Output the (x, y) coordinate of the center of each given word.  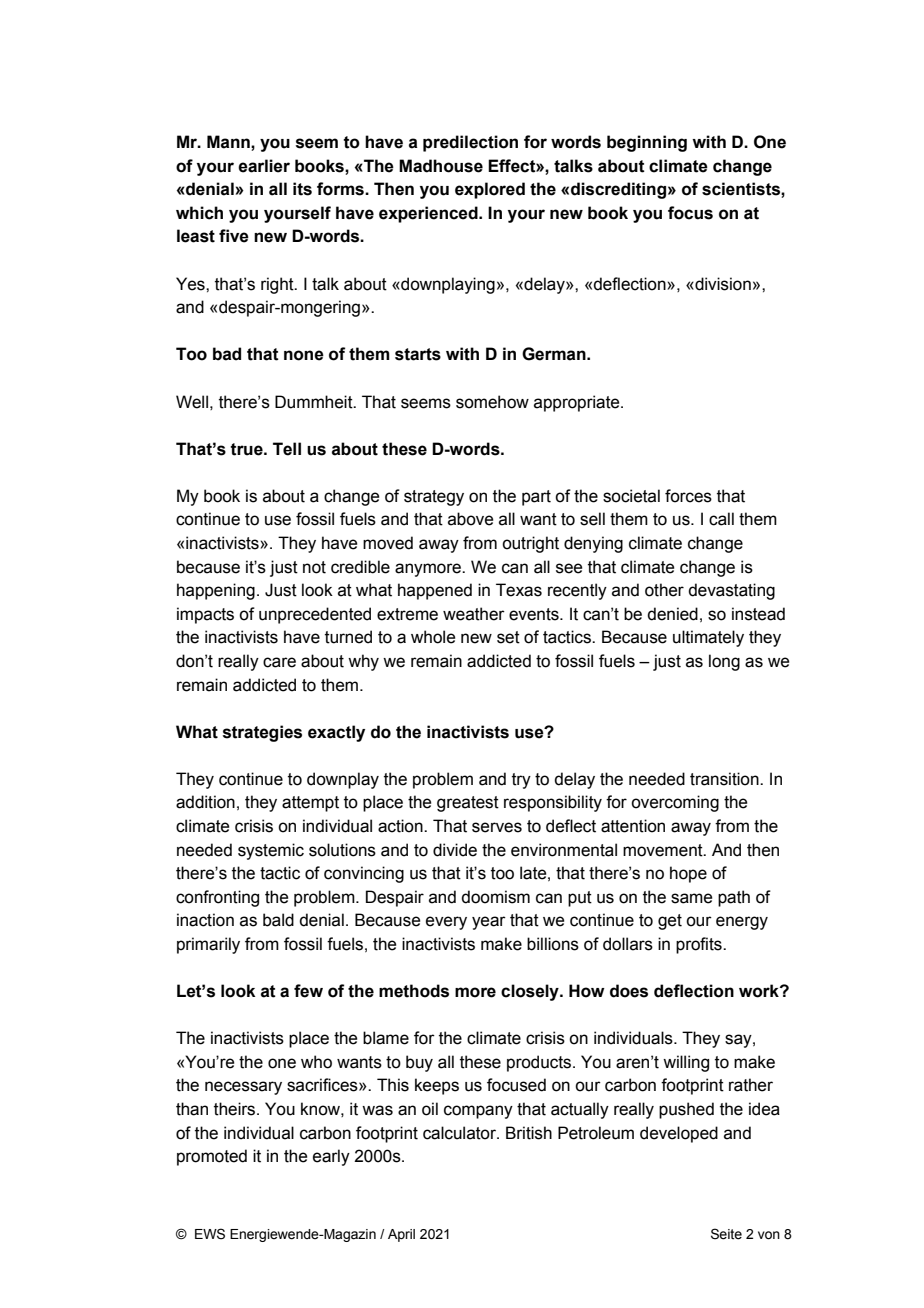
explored (490, 190)
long (724, 662)
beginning (647, 143)
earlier (264, 166)
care (279, 662)
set (508, 637)
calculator (460, 1133)
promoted (212, 1157)
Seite (726, 1234)
